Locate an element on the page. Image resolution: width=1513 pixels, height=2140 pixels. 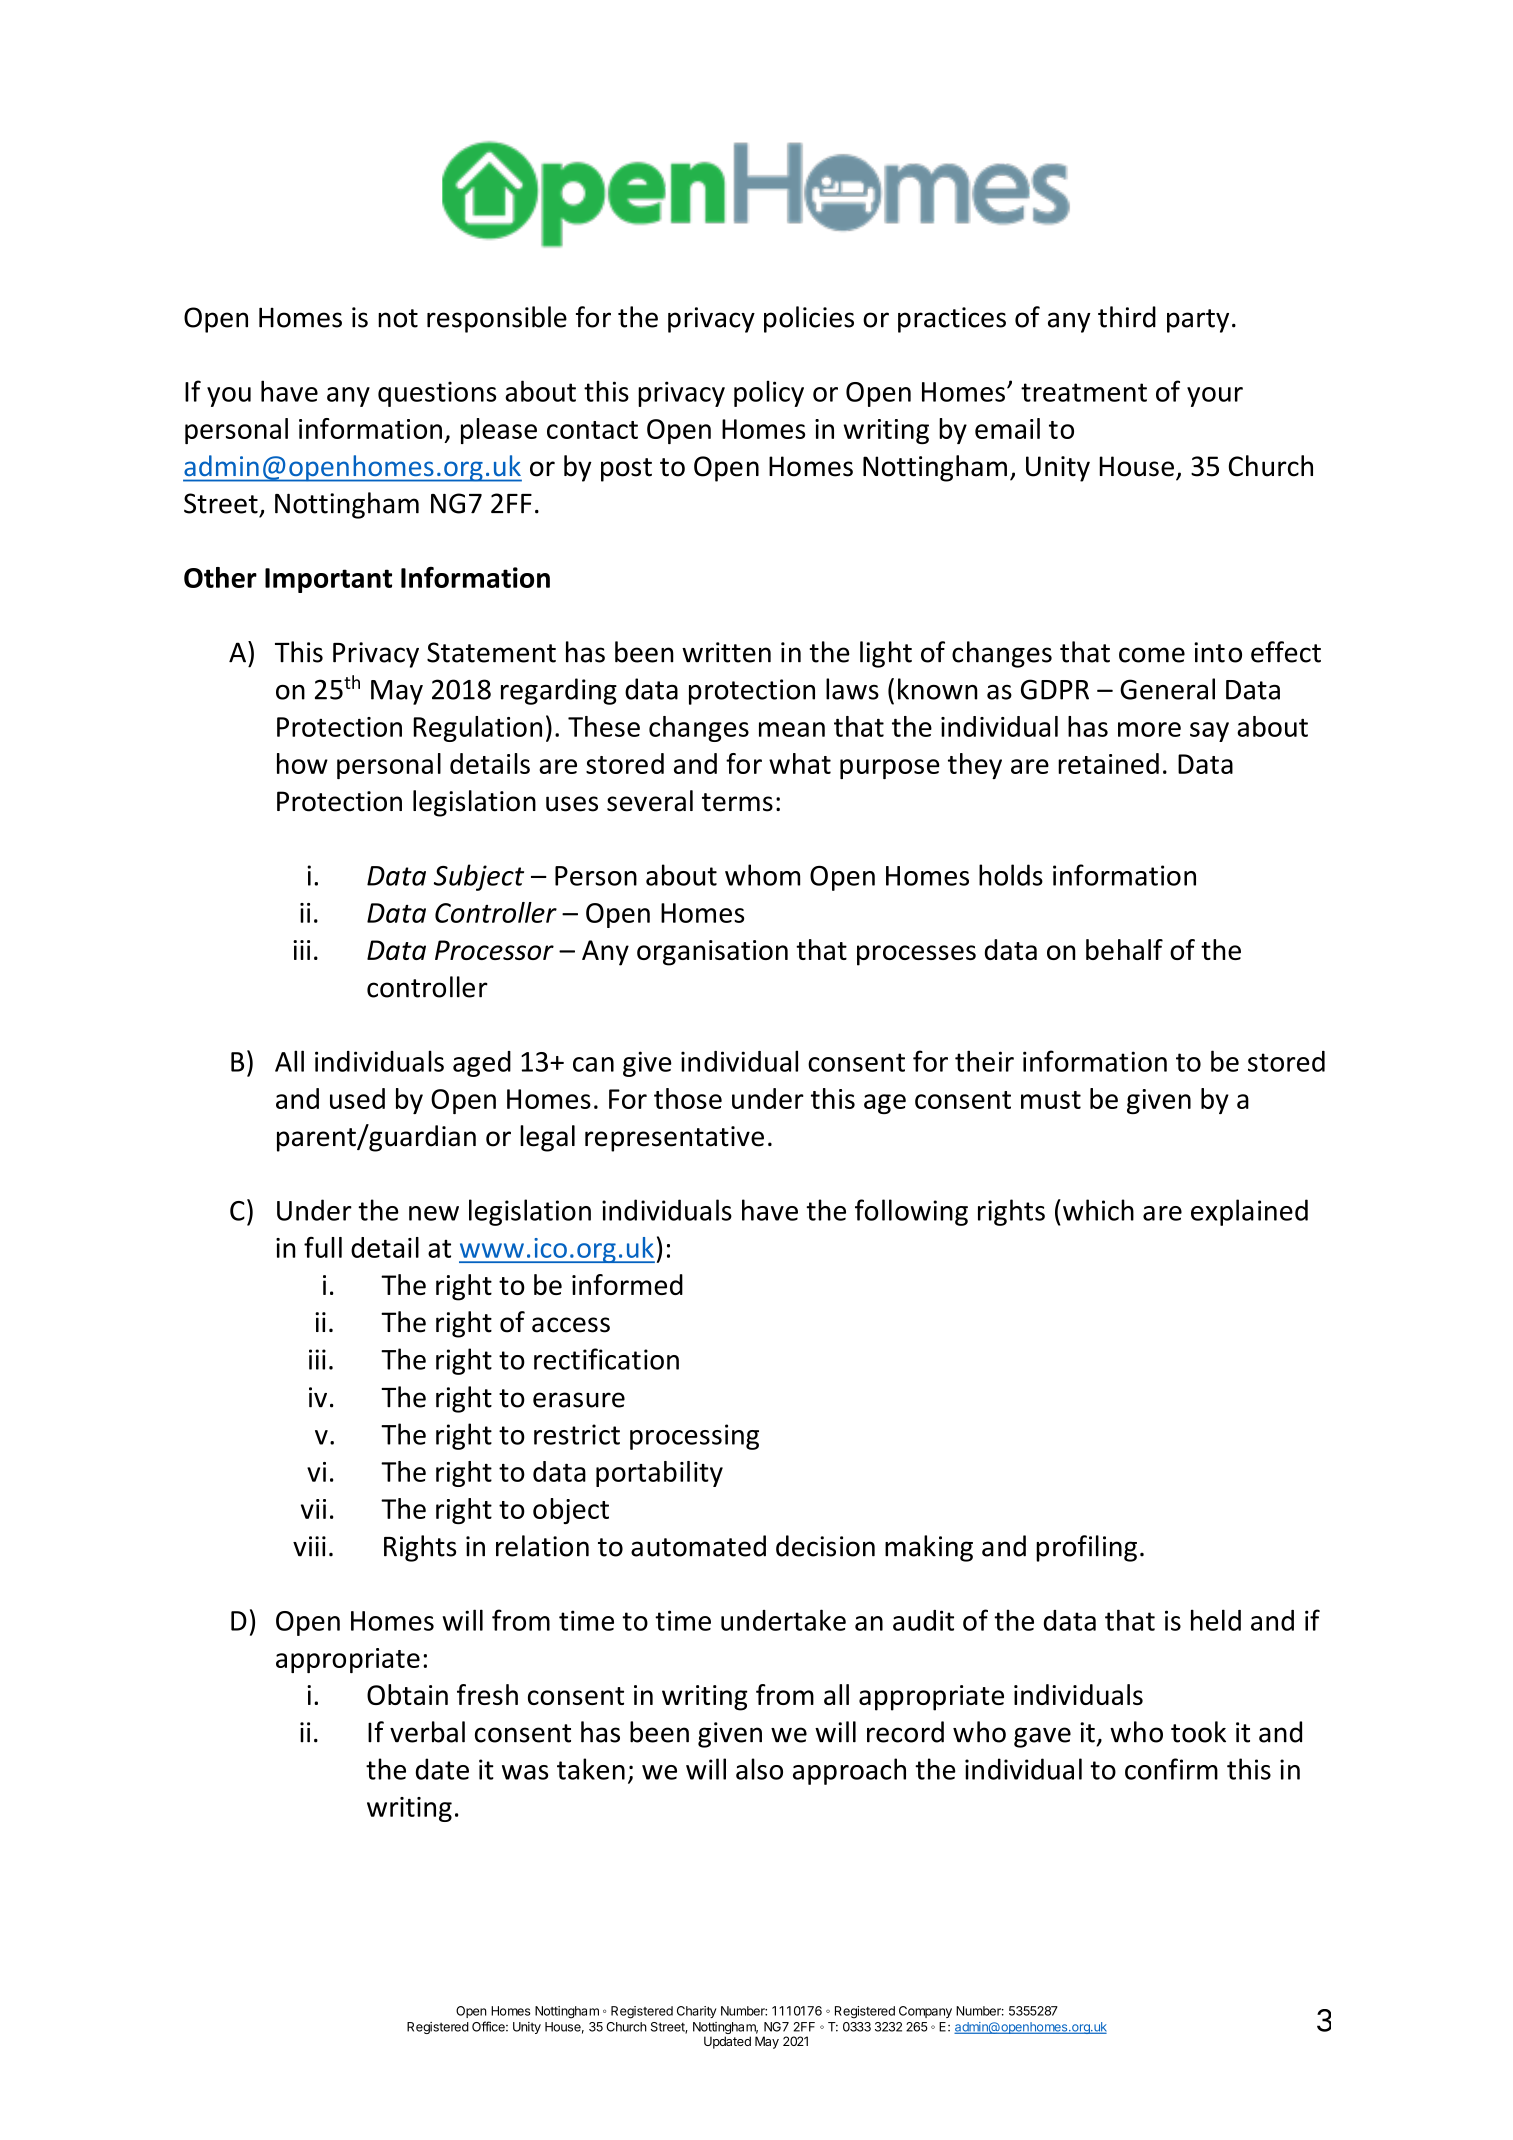
used is located at coordinates (357, 1098).
